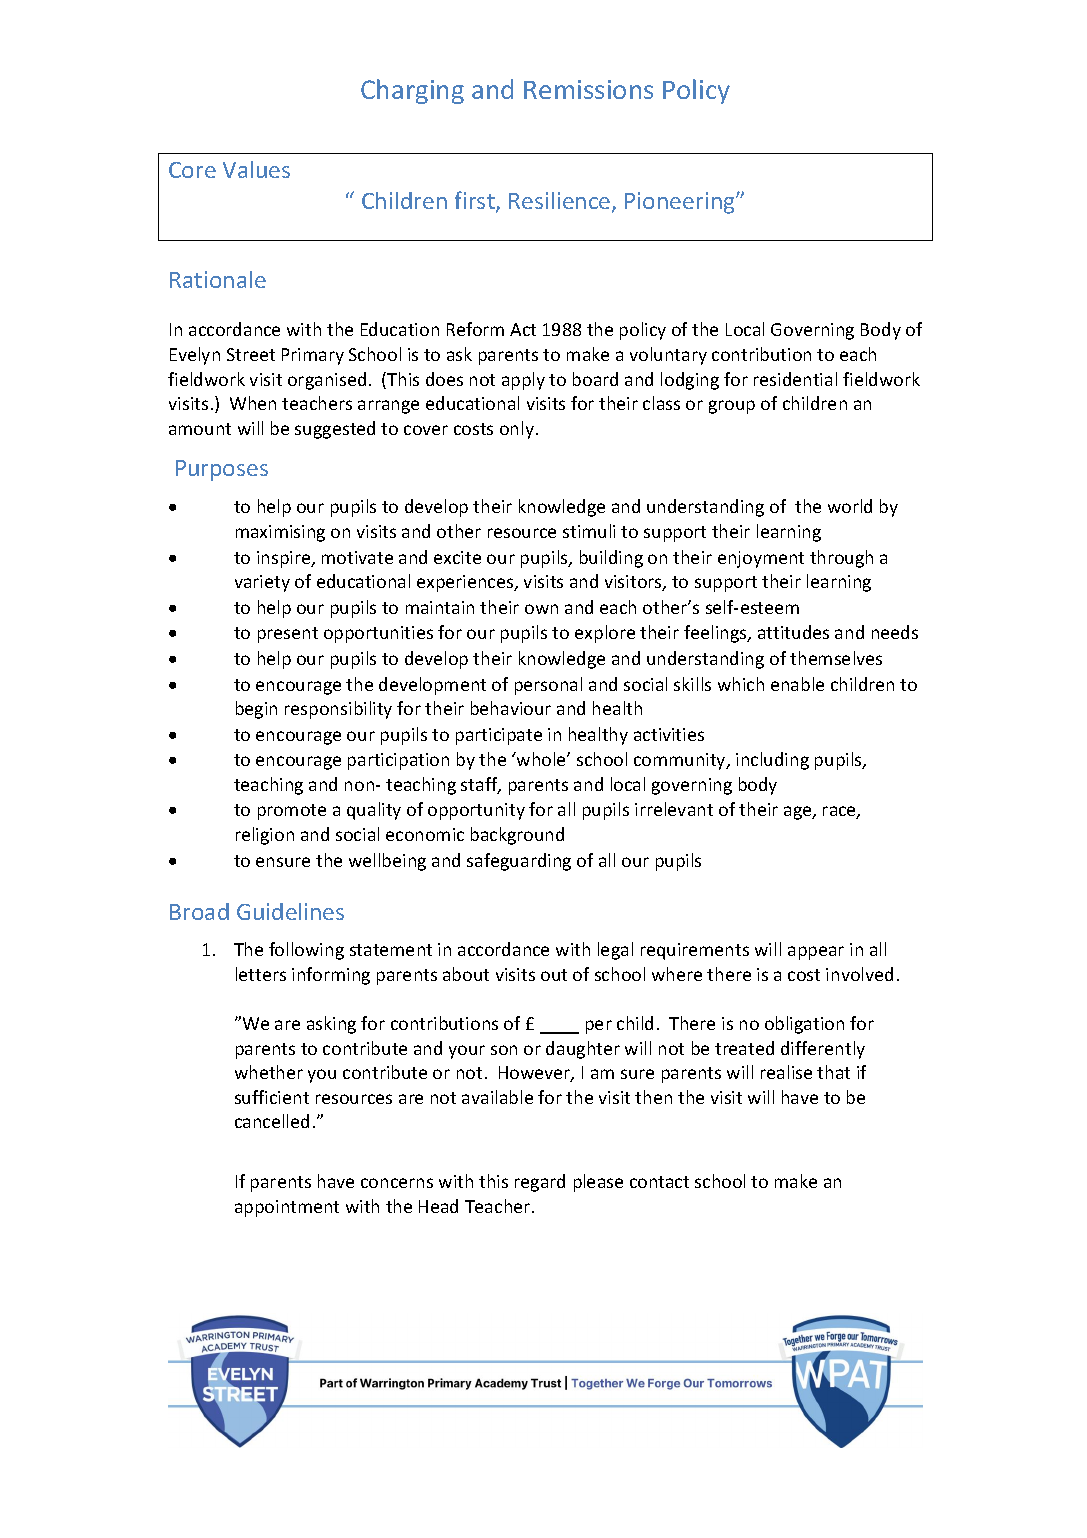  I want to click on appointment, so click(287, 1208).
